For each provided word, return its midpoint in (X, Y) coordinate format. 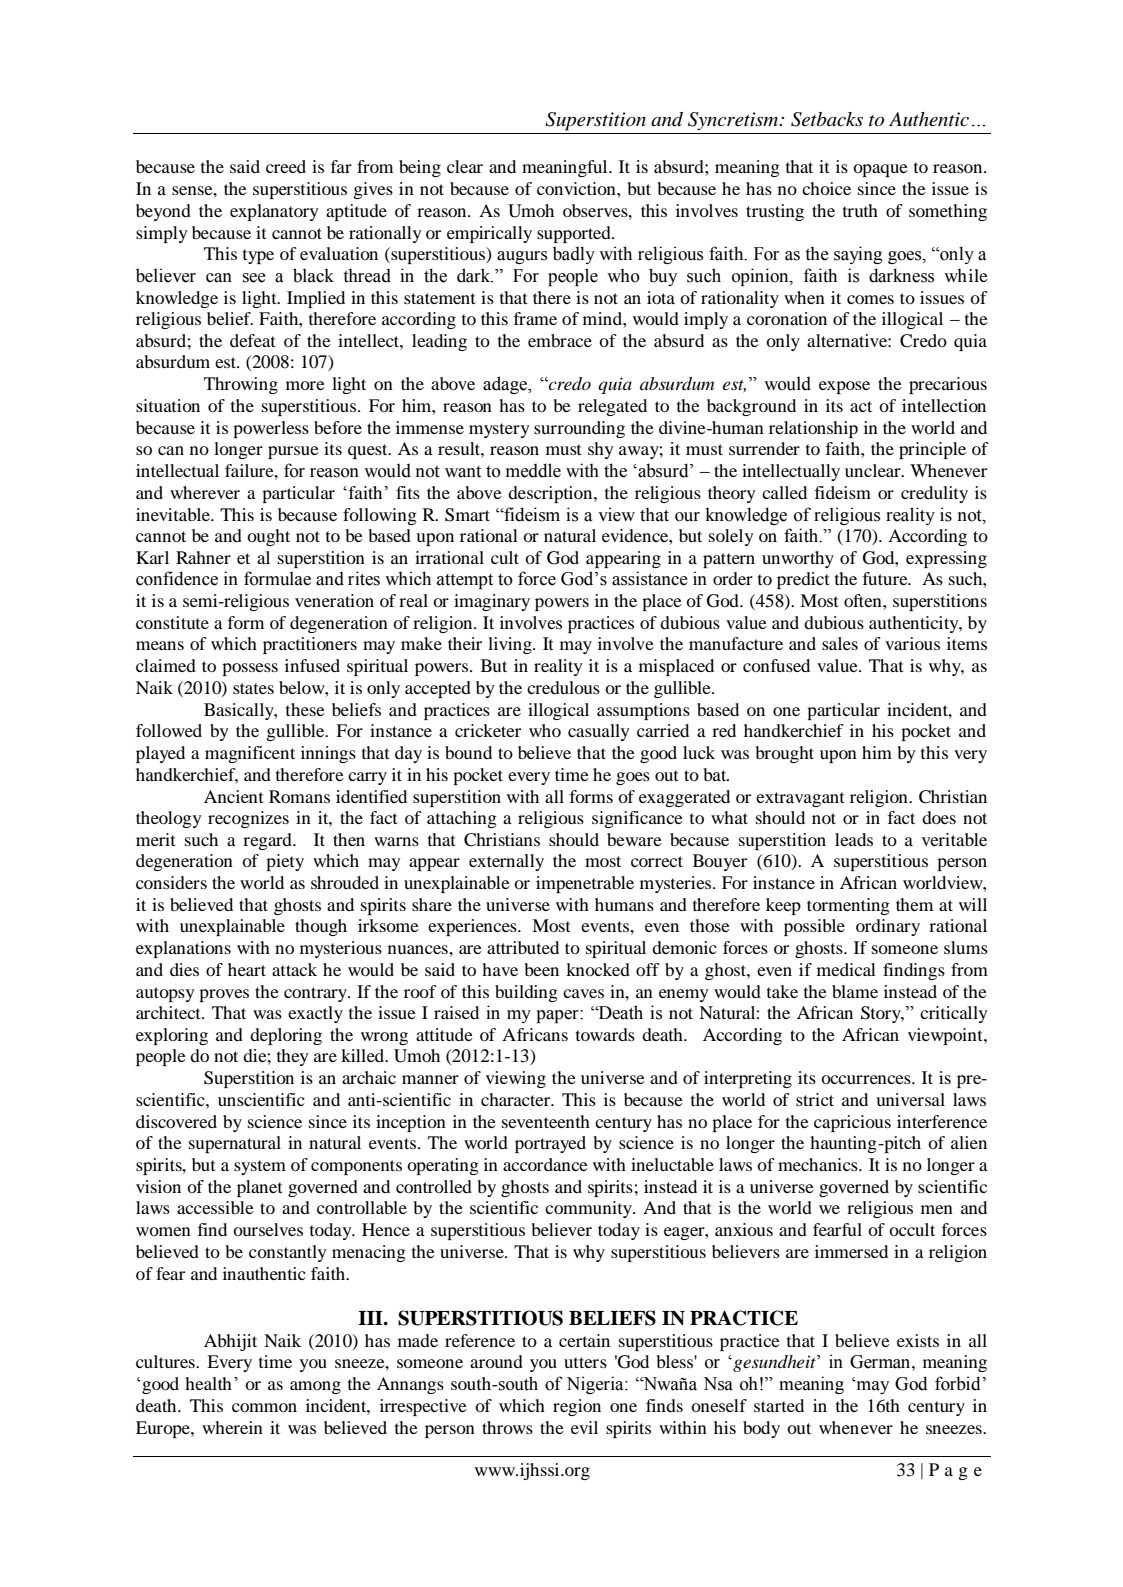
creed (286, 166)
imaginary (492, 602)
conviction (577, 188)
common (264, 1407)
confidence (177, 578)
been (542, 969)
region (577, 1407)
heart (247, 969)
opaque (880, 170)
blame (855, 991)
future (886, 578)
